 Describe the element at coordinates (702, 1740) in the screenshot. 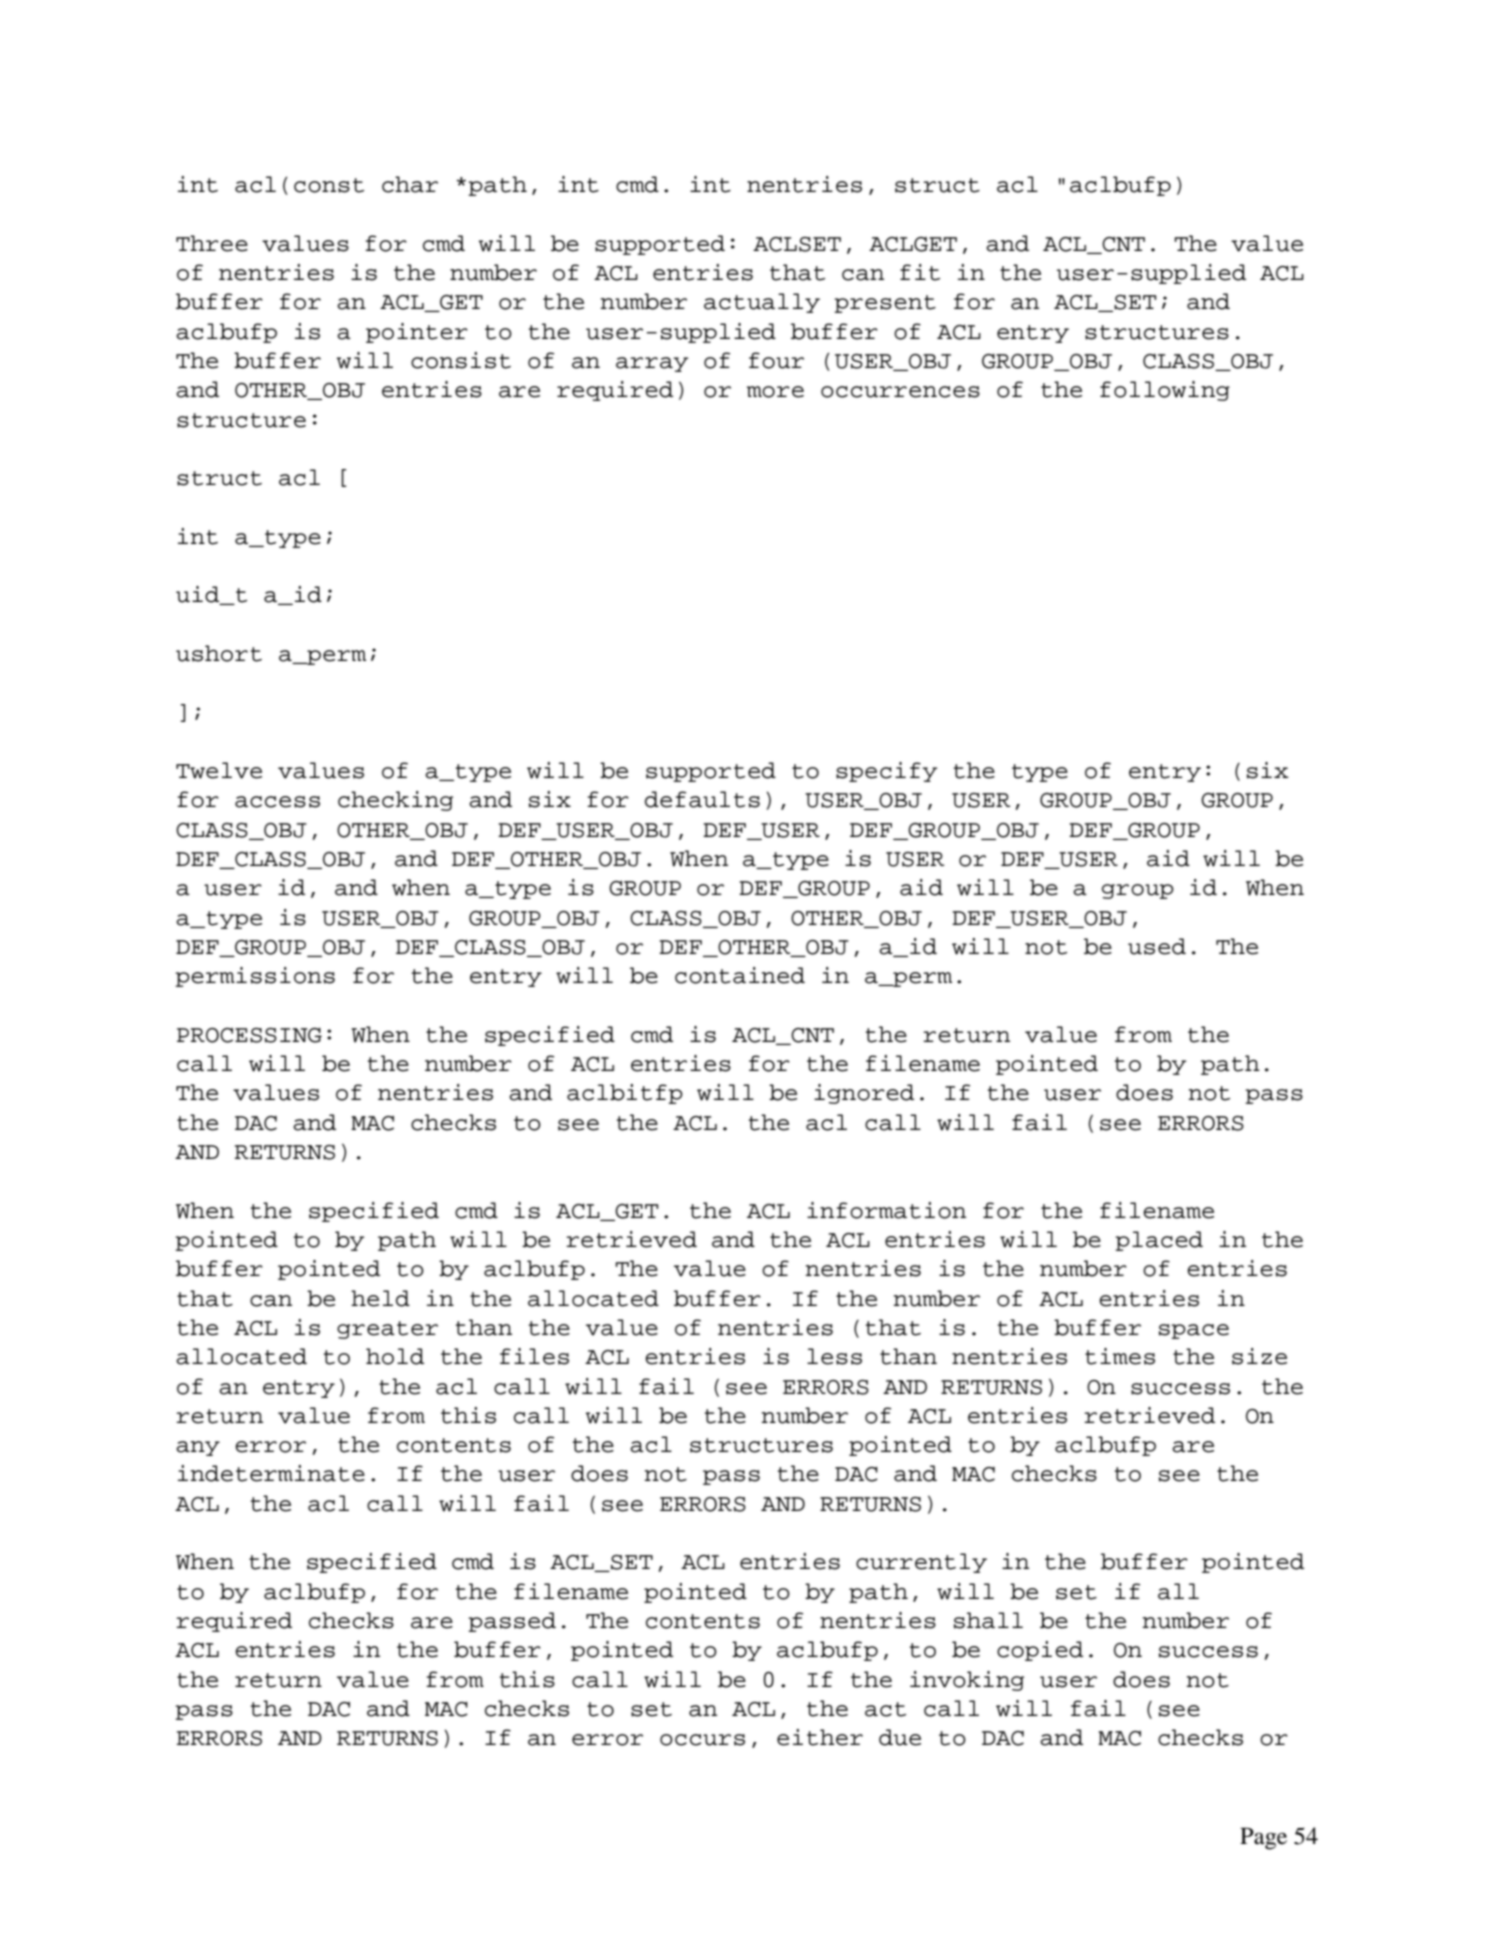

I see `occurs` at that location.
